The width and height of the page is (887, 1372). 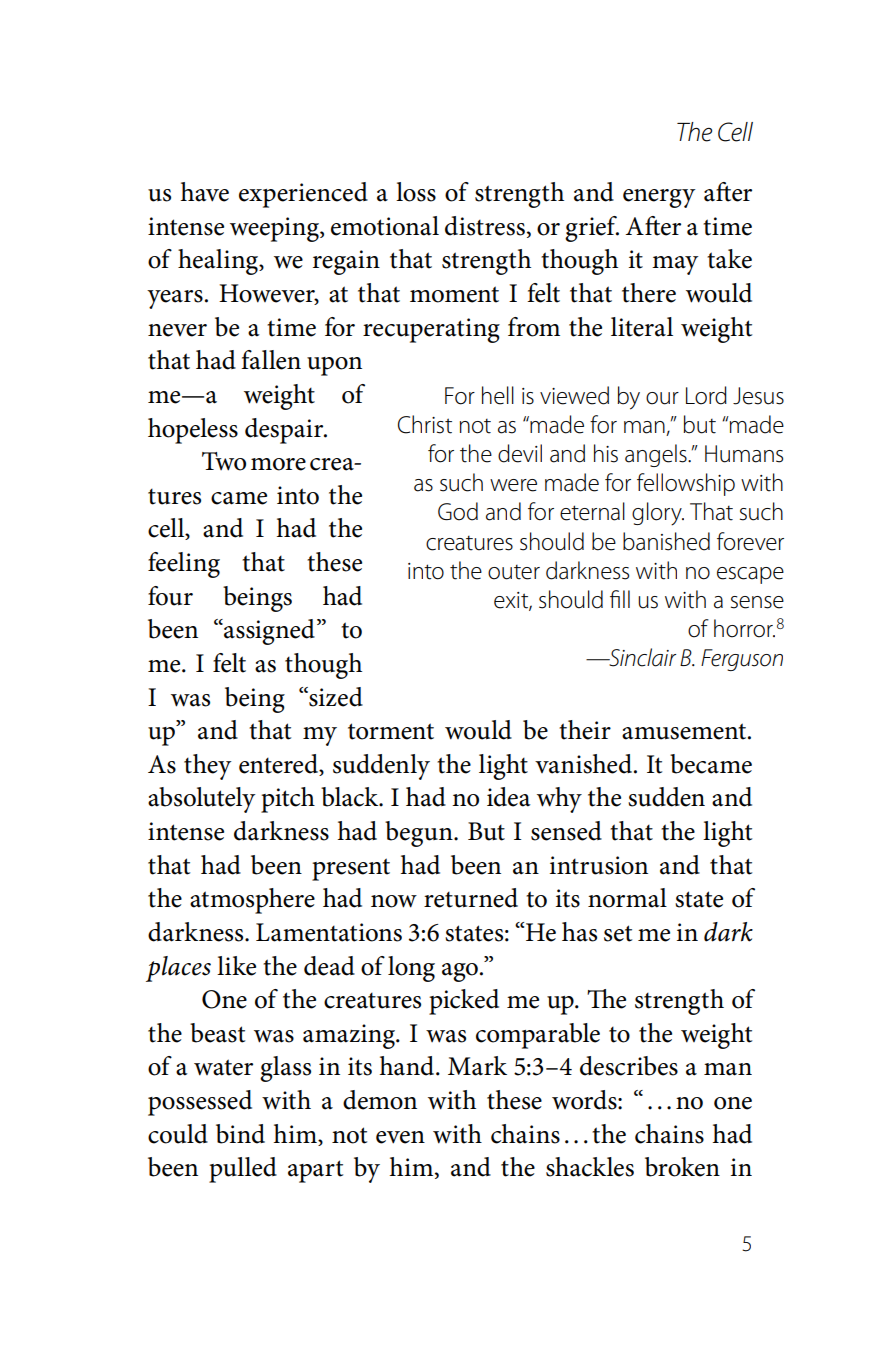 I want to click on feeling, so click(x=184, y=565).
